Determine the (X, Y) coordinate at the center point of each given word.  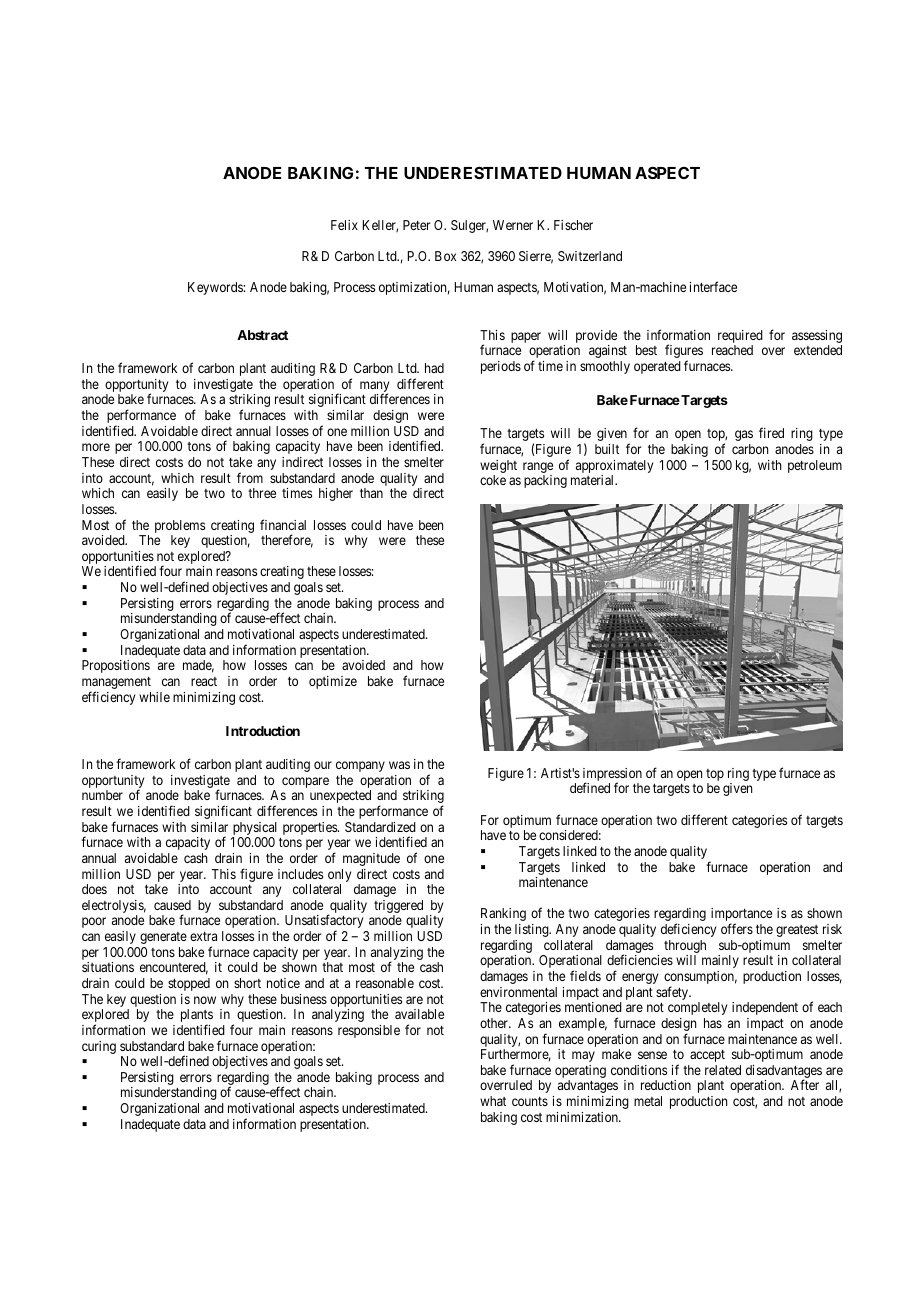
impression (612, 776)
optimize (333, 682)
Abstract (262, 335)
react (204, 681)
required (740, 338)
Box (445, 256)
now (205, 1000)
